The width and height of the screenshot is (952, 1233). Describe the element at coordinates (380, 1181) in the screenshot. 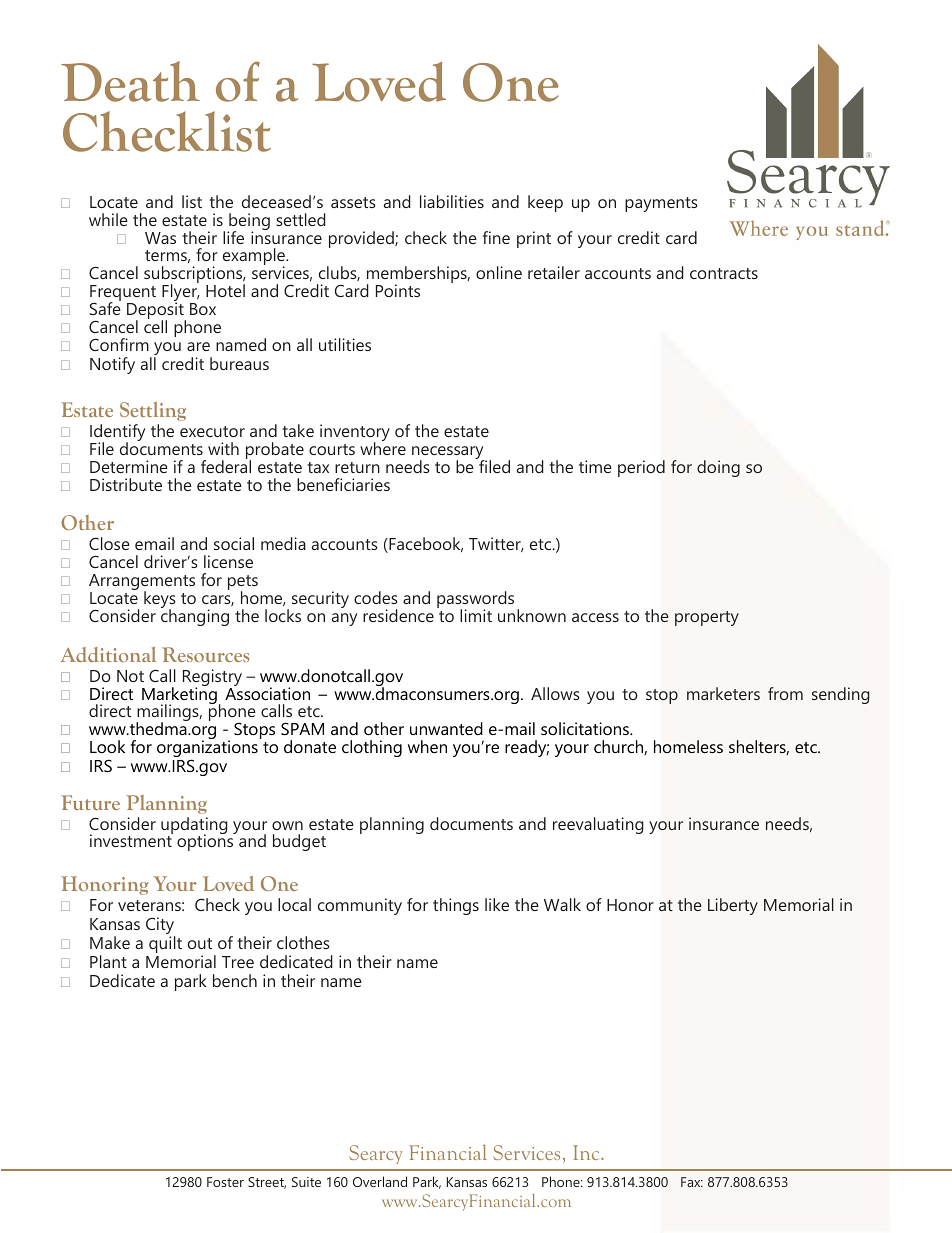

I see `Overland` at that location.
